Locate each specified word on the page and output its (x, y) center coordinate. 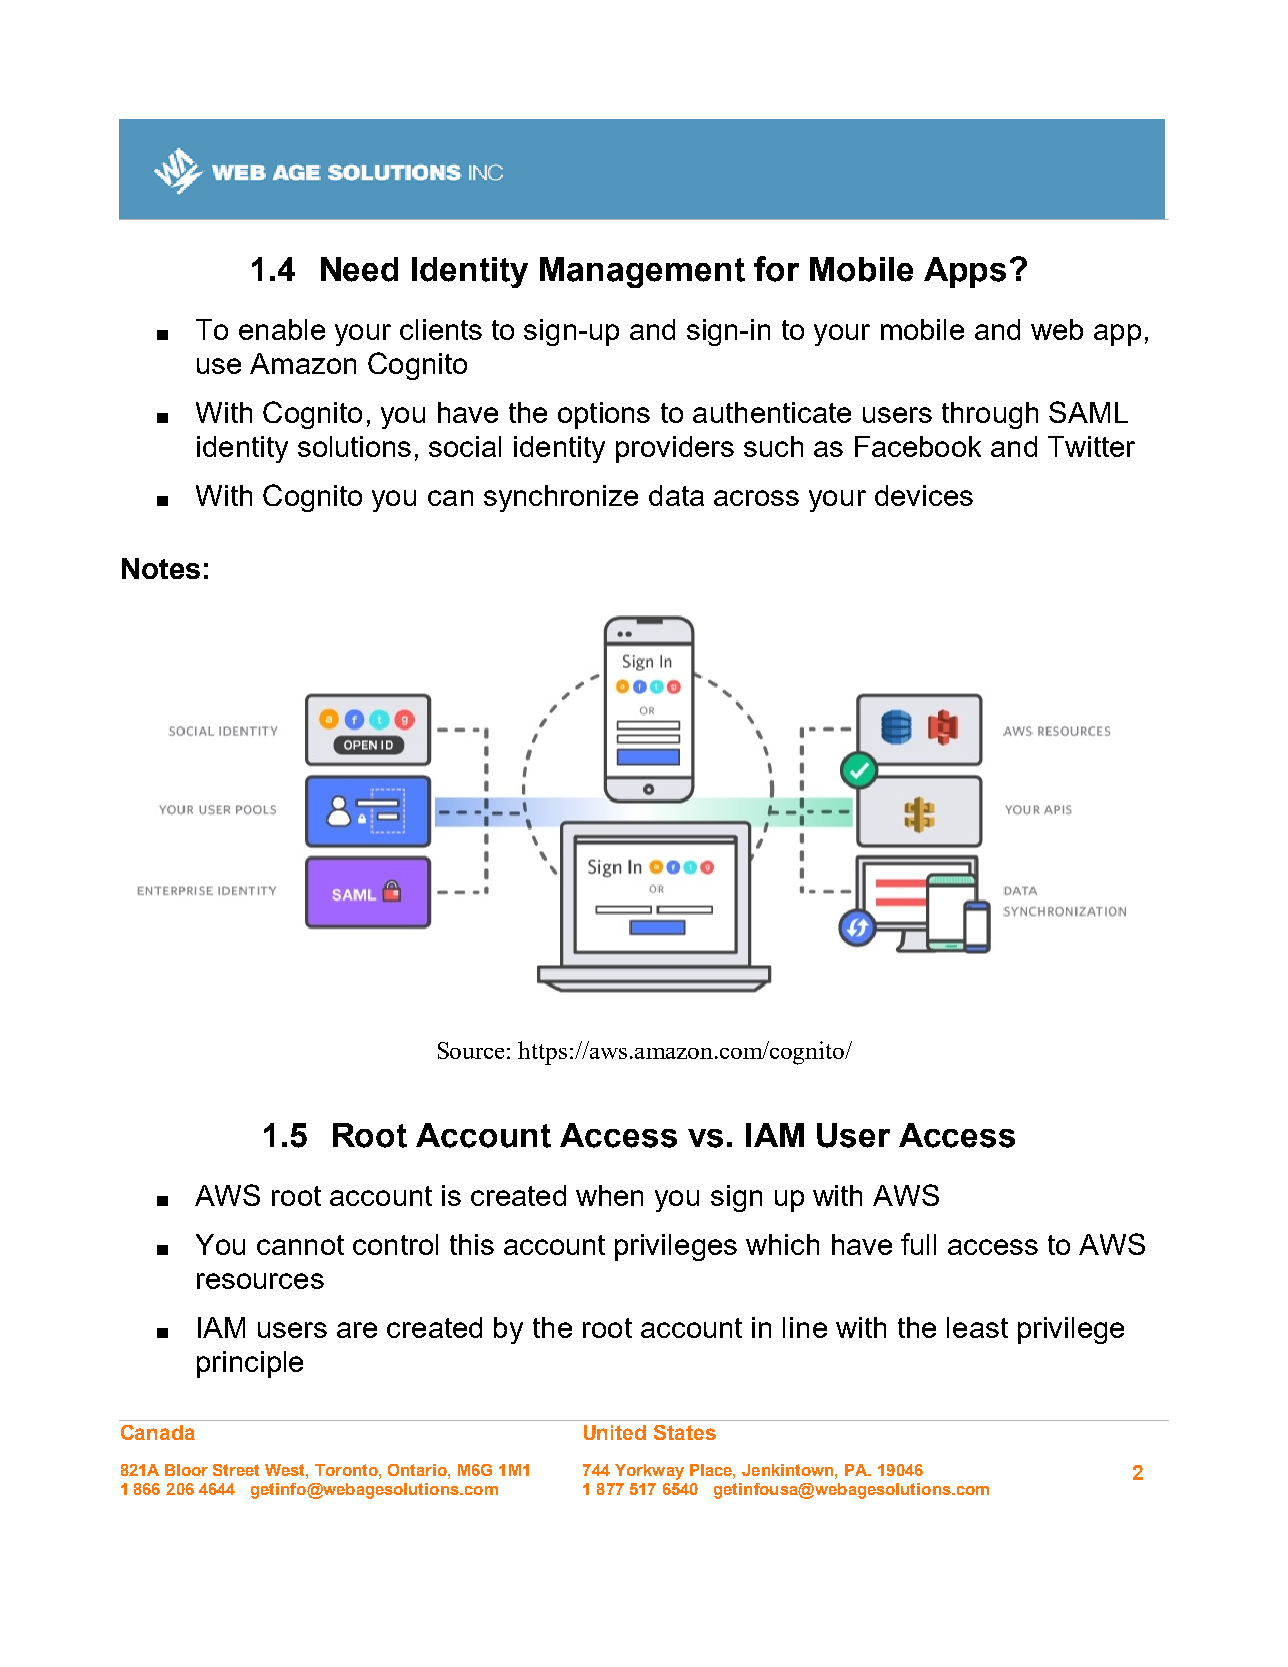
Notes (161, 568)
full (918, 1244)
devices (924, 495)
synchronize (561, 498)
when (609, 1195)
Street (236, 1470)
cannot (300, 1245)
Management (642, 272)
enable (282, 329)
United (615, 1432)
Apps (965, 272)
